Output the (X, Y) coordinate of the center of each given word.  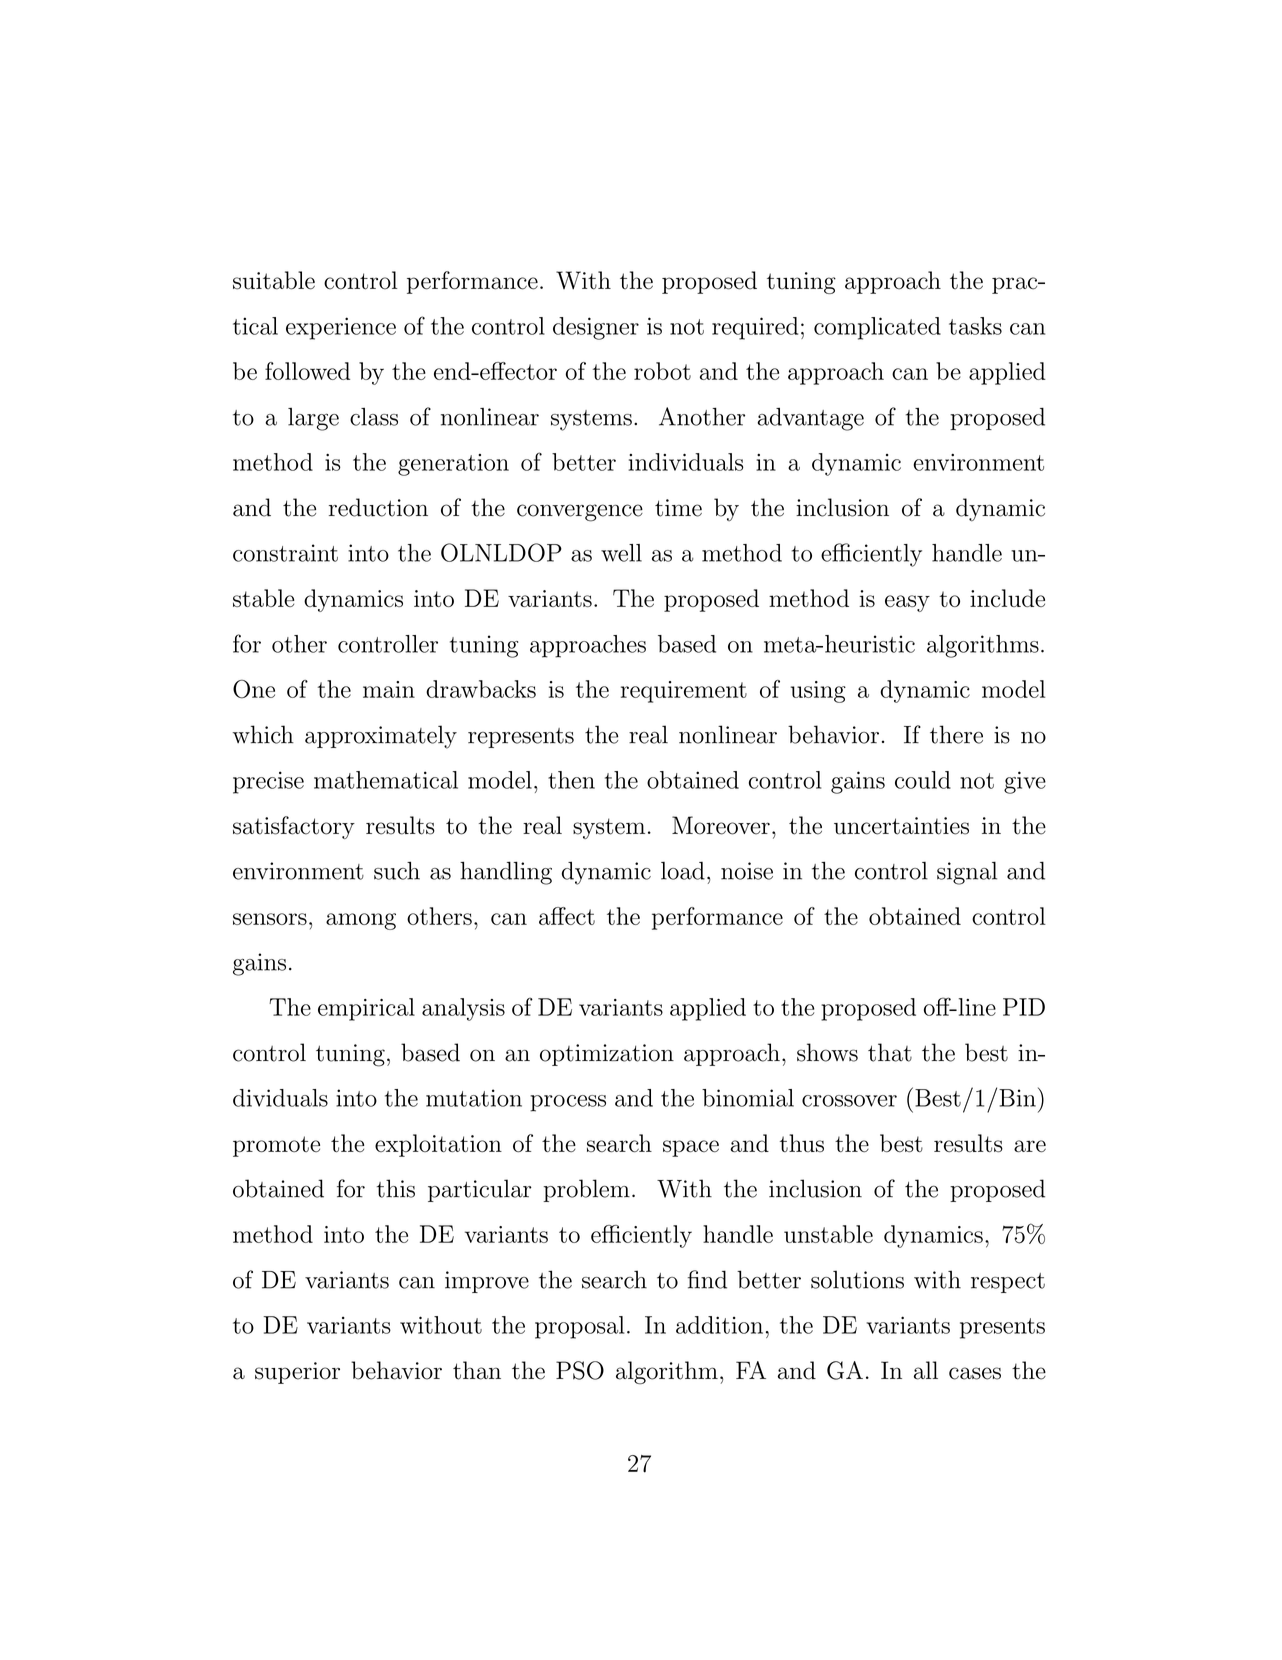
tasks (975, 326)
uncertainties (901, 826)
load (683, 871)
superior (297, 1373)
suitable (274, 280)
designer (596, 328)
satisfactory (294, 827)
